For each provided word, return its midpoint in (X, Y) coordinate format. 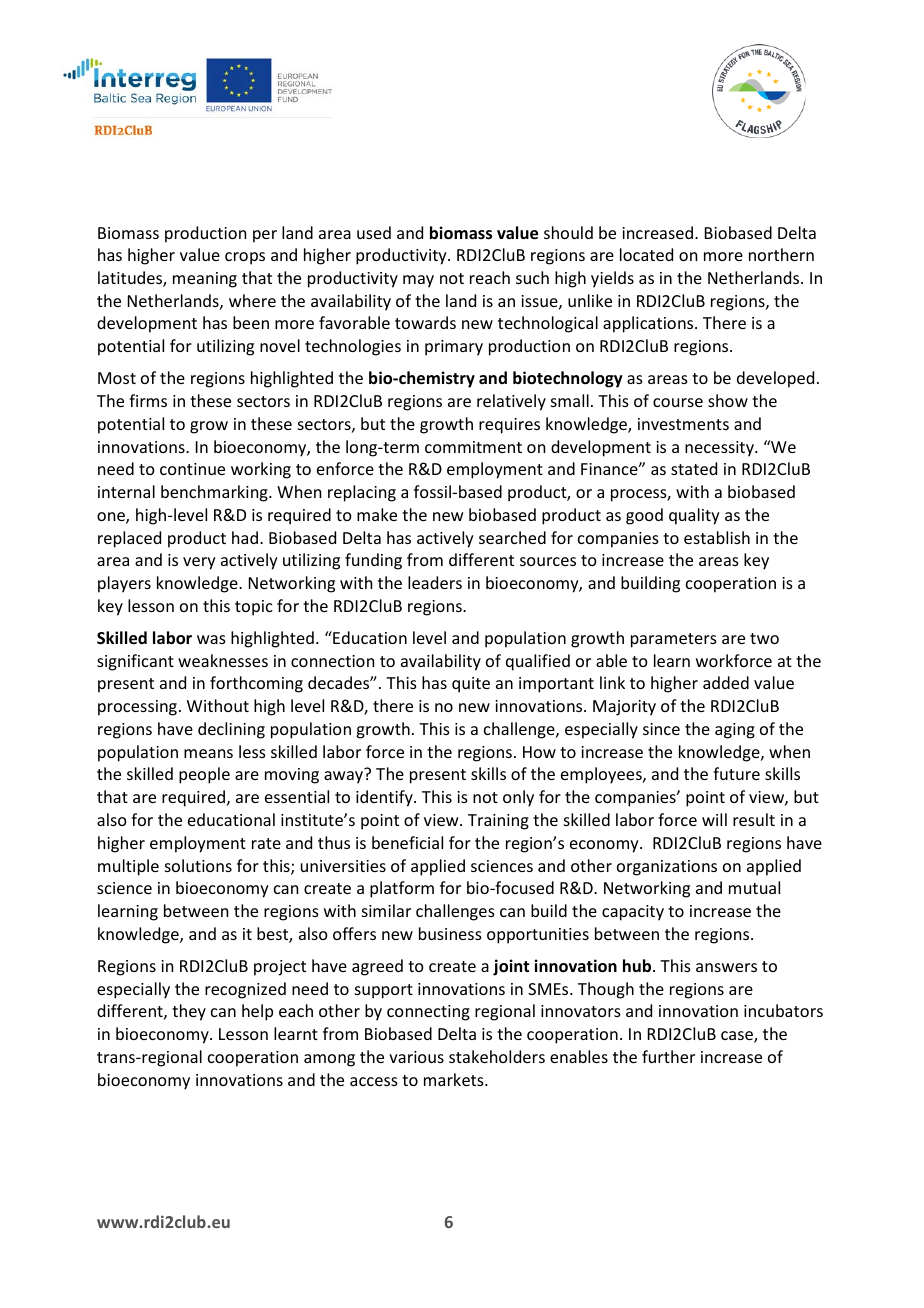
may (418, 281)
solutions (198, 865)
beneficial (407, 842)
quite (471, 685)
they (189, 1012)
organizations (667, 868)
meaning (205, 280)
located (646, 254)
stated (694, 468)
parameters (674, 640)
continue (192, 469)
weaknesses (223, 660)
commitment (473, 447)
